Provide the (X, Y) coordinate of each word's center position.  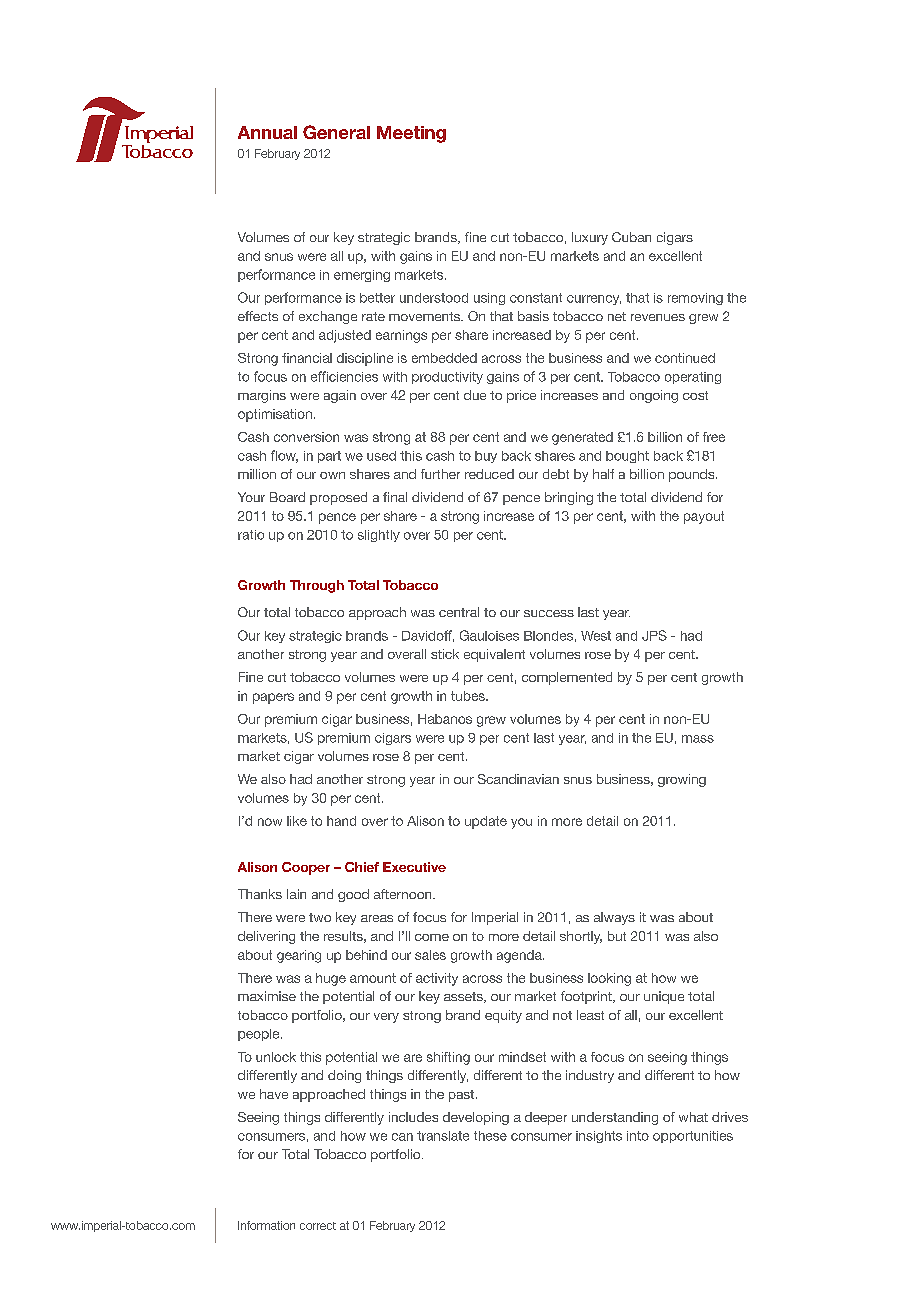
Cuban (631, 237)
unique (664, 997)
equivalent (494, 655)
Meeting (411, 134)
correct (318, 1226)
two (320, 917)
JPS (654, 635)
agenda (520, 956)
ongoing (654, 396)
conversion (306, 437)
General (336, 132)
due (475, 395)
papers (273, 698)
